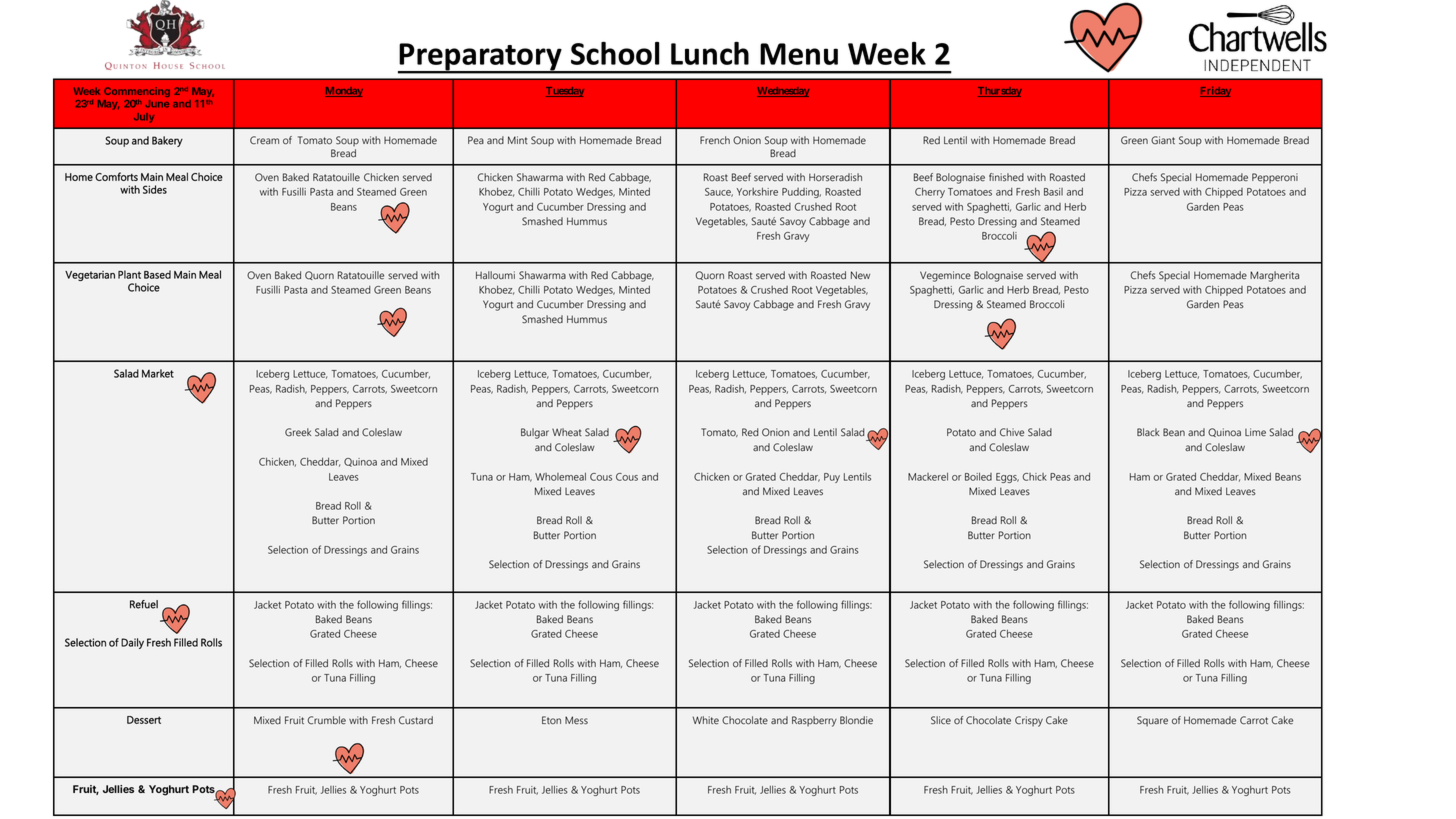 The width and height of the image is (1456, 819). Describe the element at coordinates (1148, 432) in the image. I see `Black` at that location.
